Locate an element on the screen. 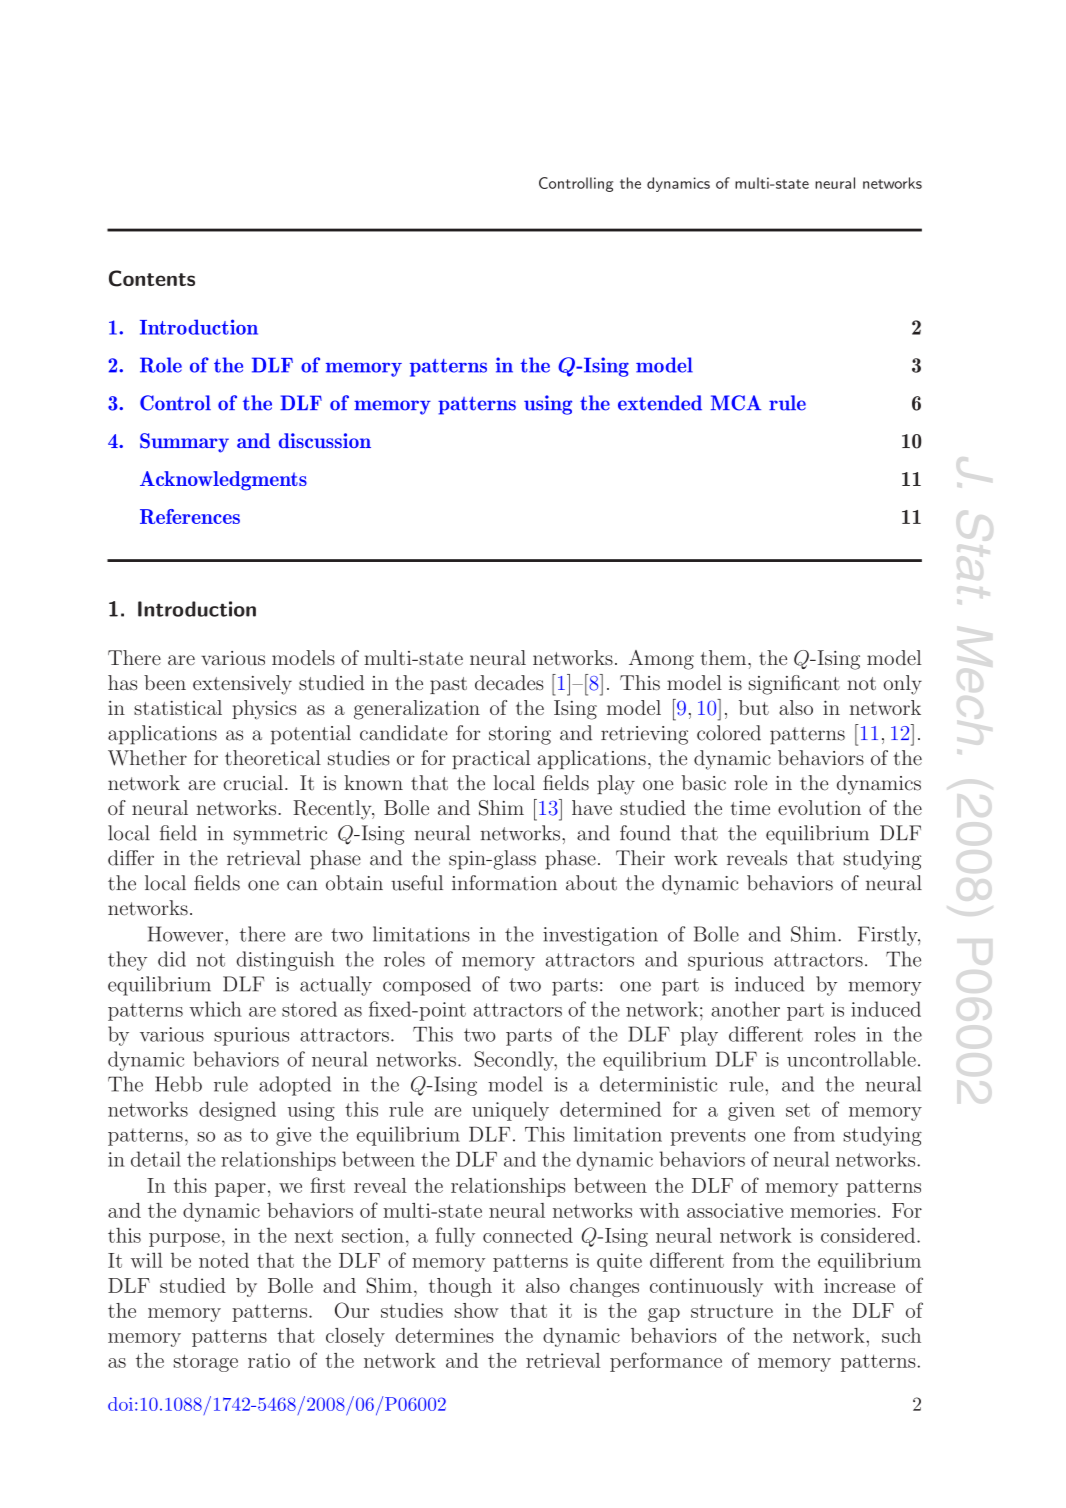 The height and width of the screenshot is (1508, 1066). increase is located at coordinates (859, 1285).
